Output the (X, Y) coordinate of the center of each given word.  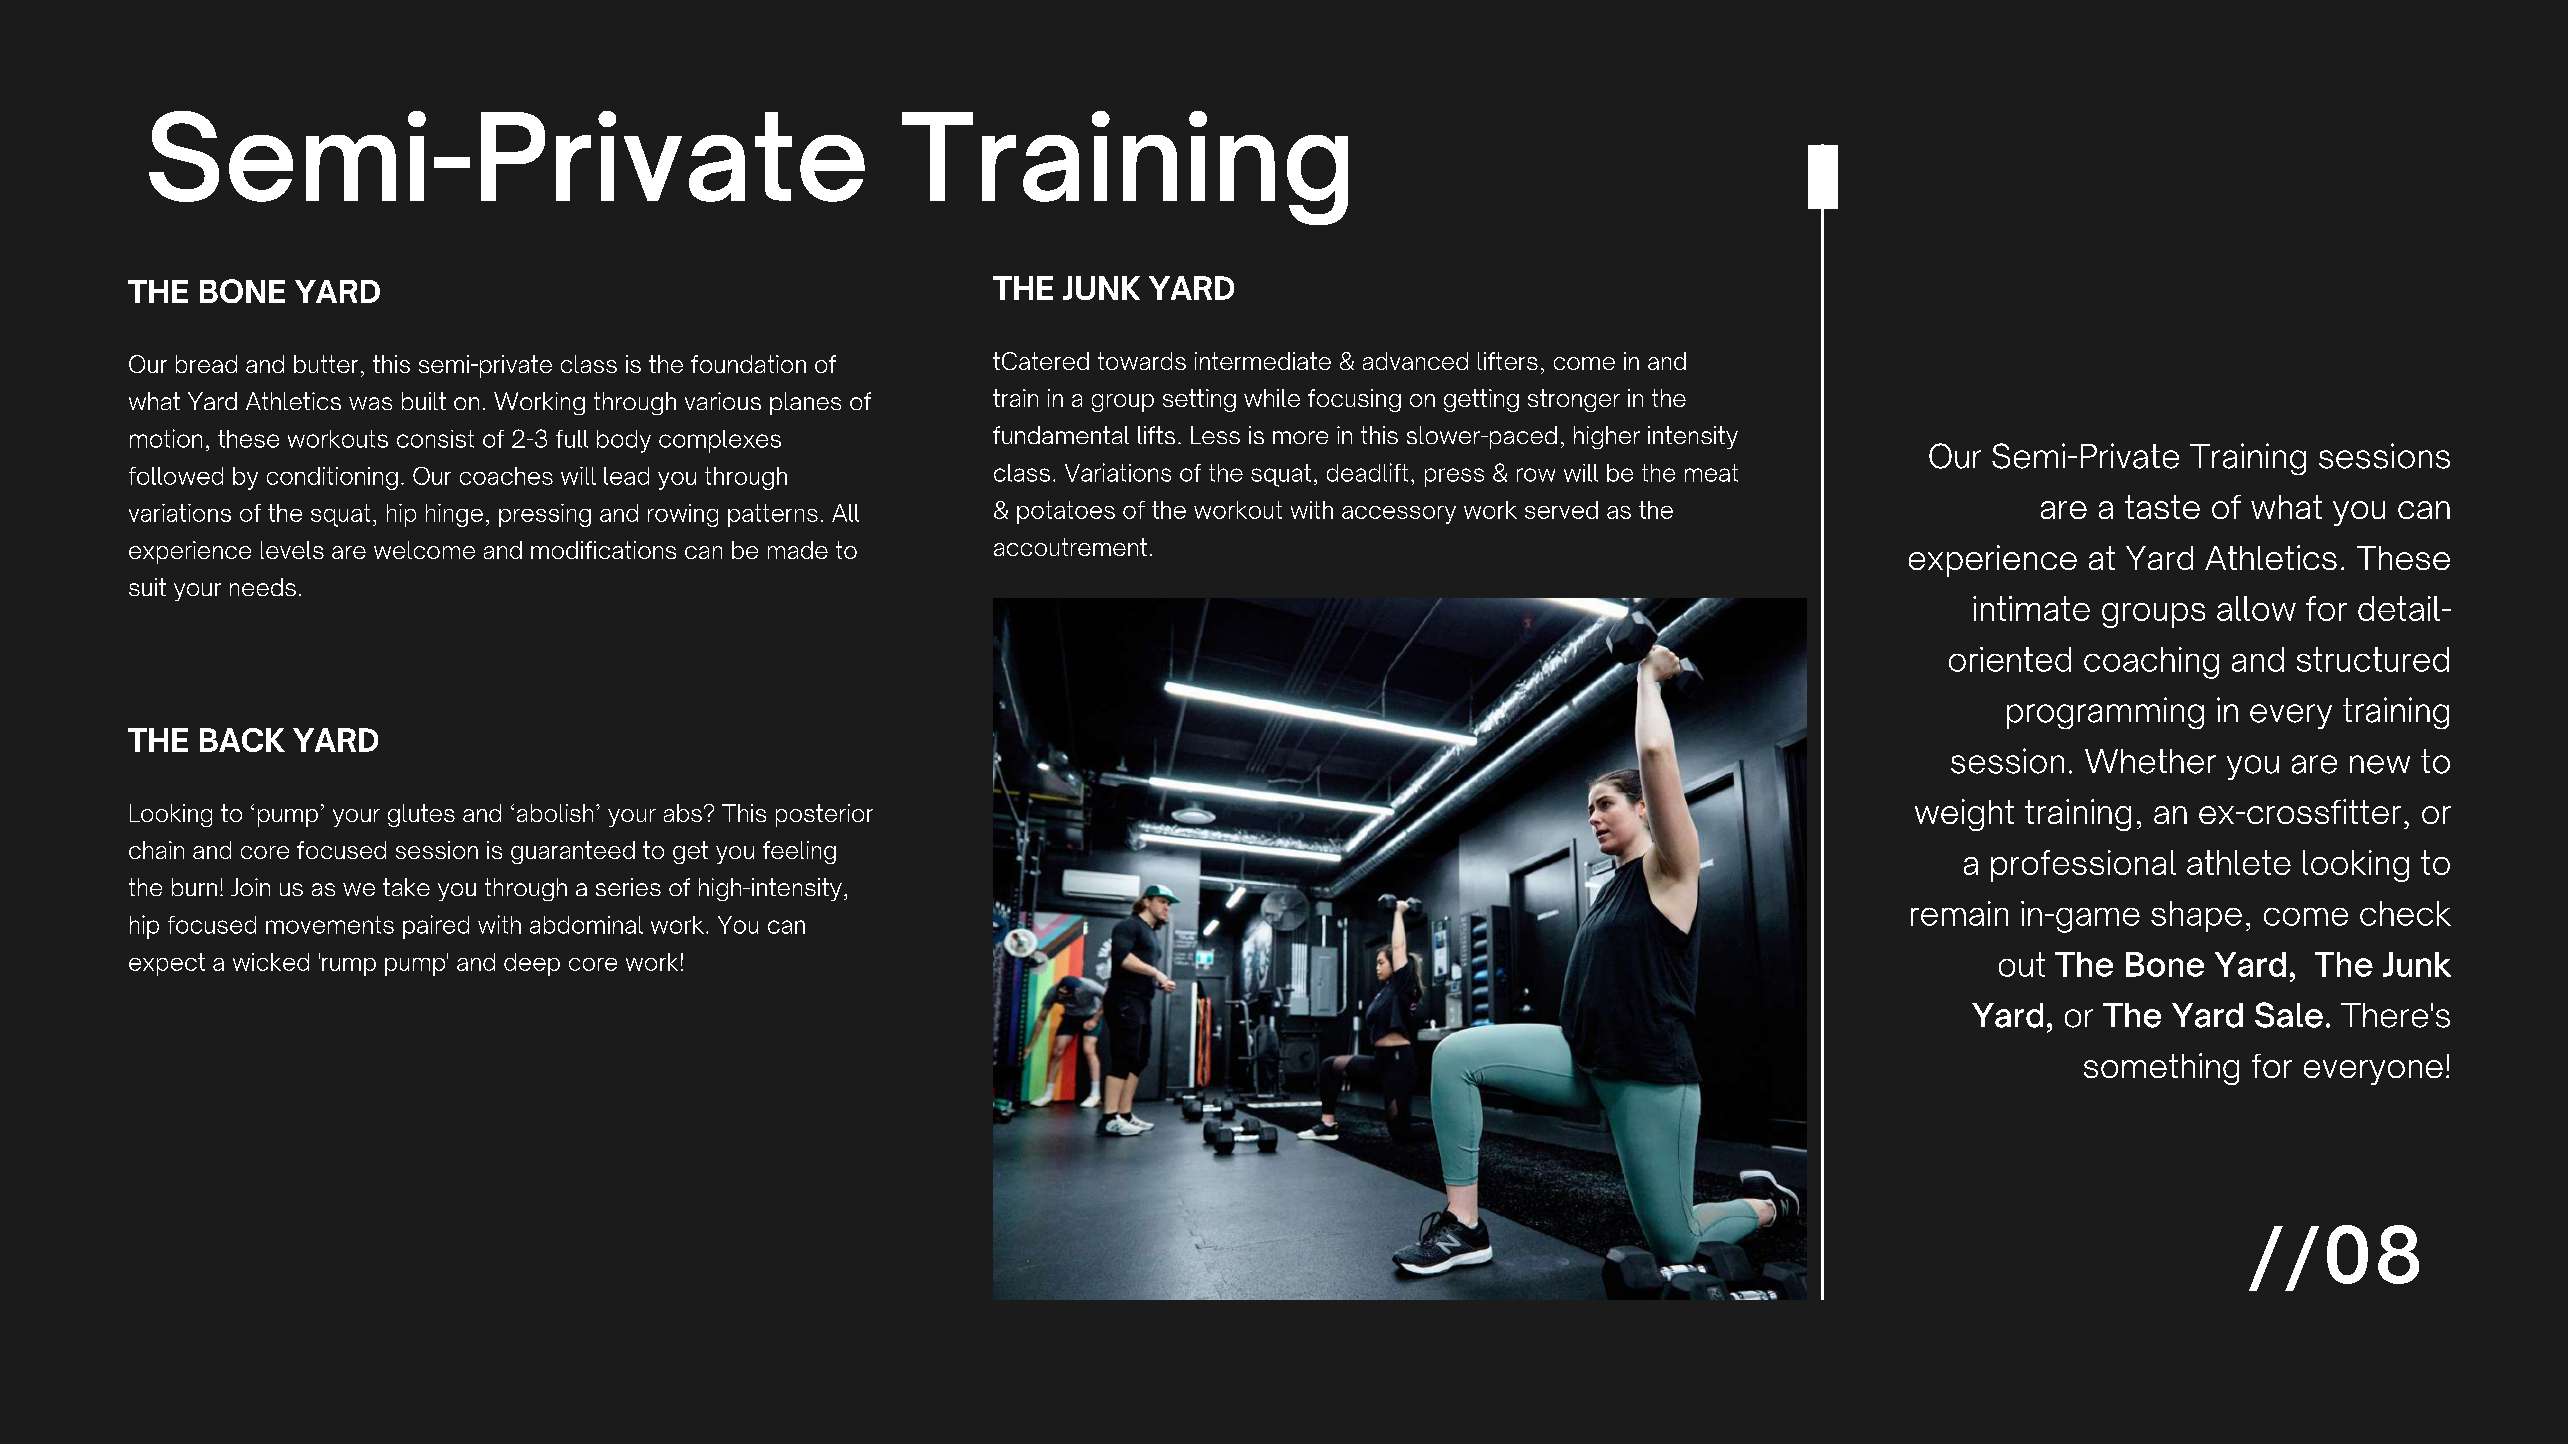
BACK (242, 740)
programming (2105, 713)
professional (2083, 866)
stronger (1574, 400)
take (406, 887)
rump (349, 967)
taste (2162, 507)
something (2161, 1069)
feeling (799, 852)
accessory (1399, 515)
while (1272, 398)
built (424, 401)
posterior (824, 815)
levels (292, 550)
